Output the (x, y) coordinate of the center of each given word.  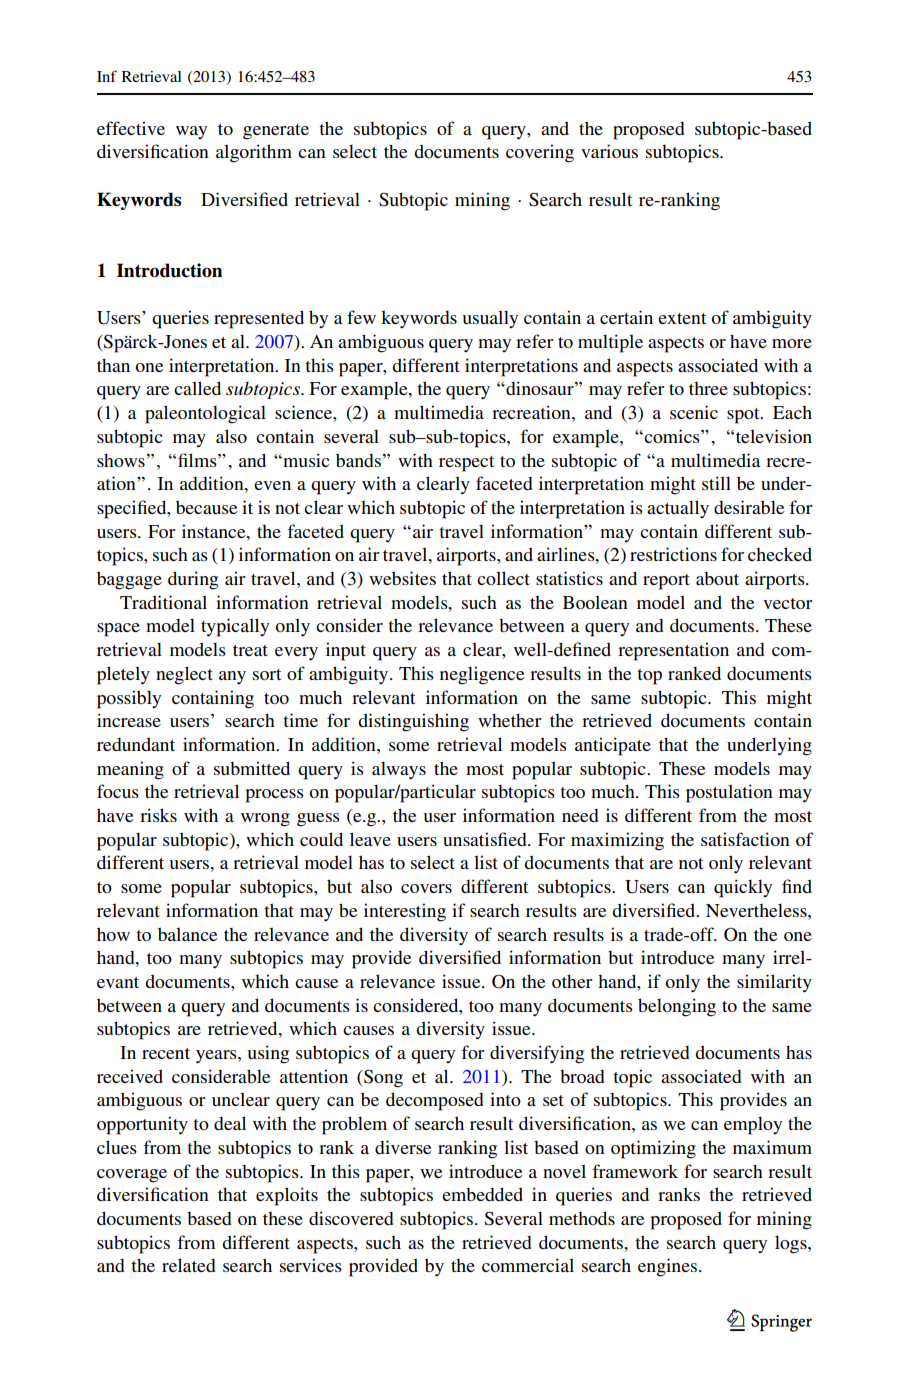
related (189, 1265)
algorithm (254, 153)
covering (540, 153)
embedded (482, 1194)
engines (667, 1267)
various (609, 151)
